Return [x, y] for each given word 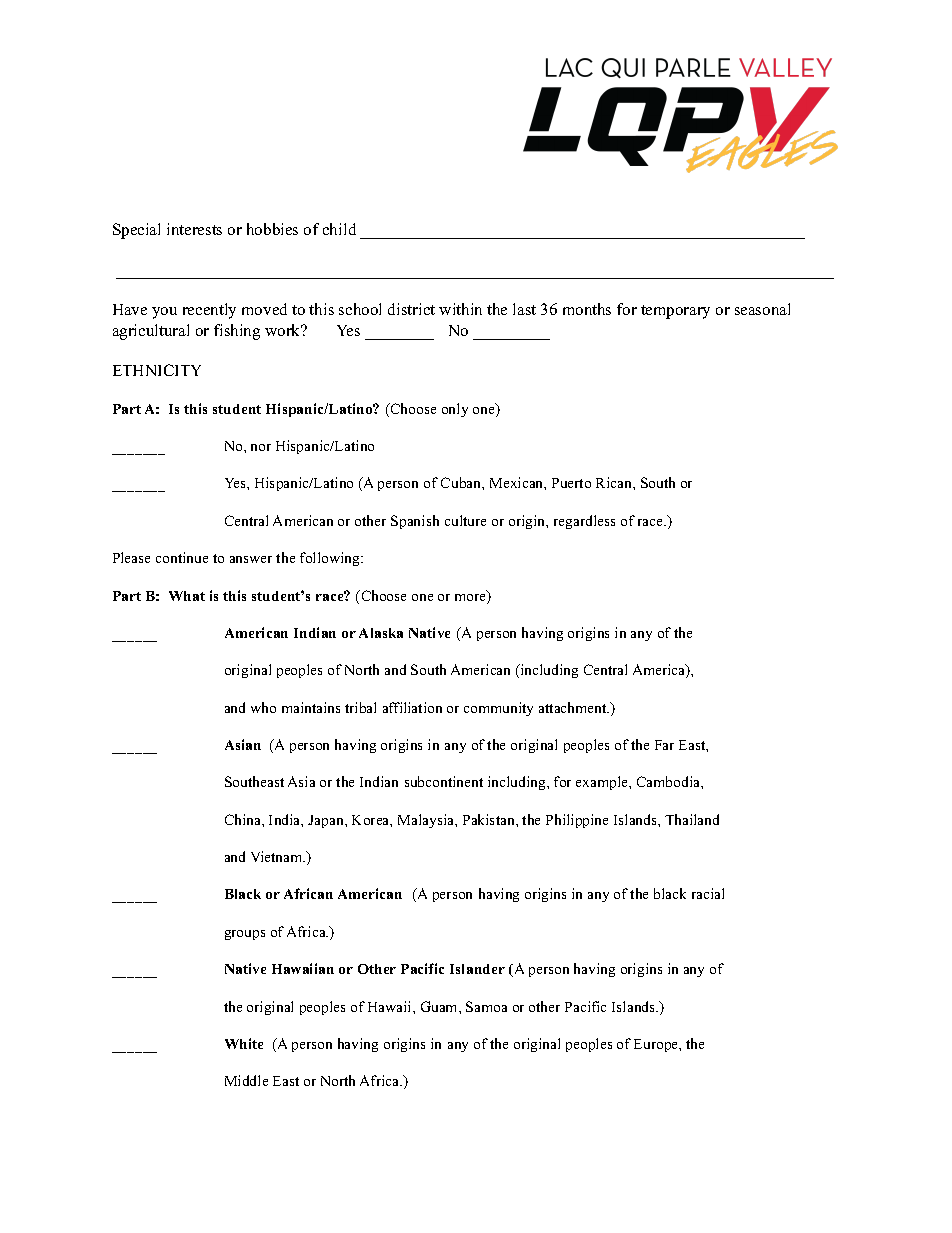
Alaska [381, 633]
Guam [440, 1006]
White [244, 1043]
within [460, 309]
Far [664, 745]
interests [194, 229]
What [187, 596]
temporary [675, 312]
